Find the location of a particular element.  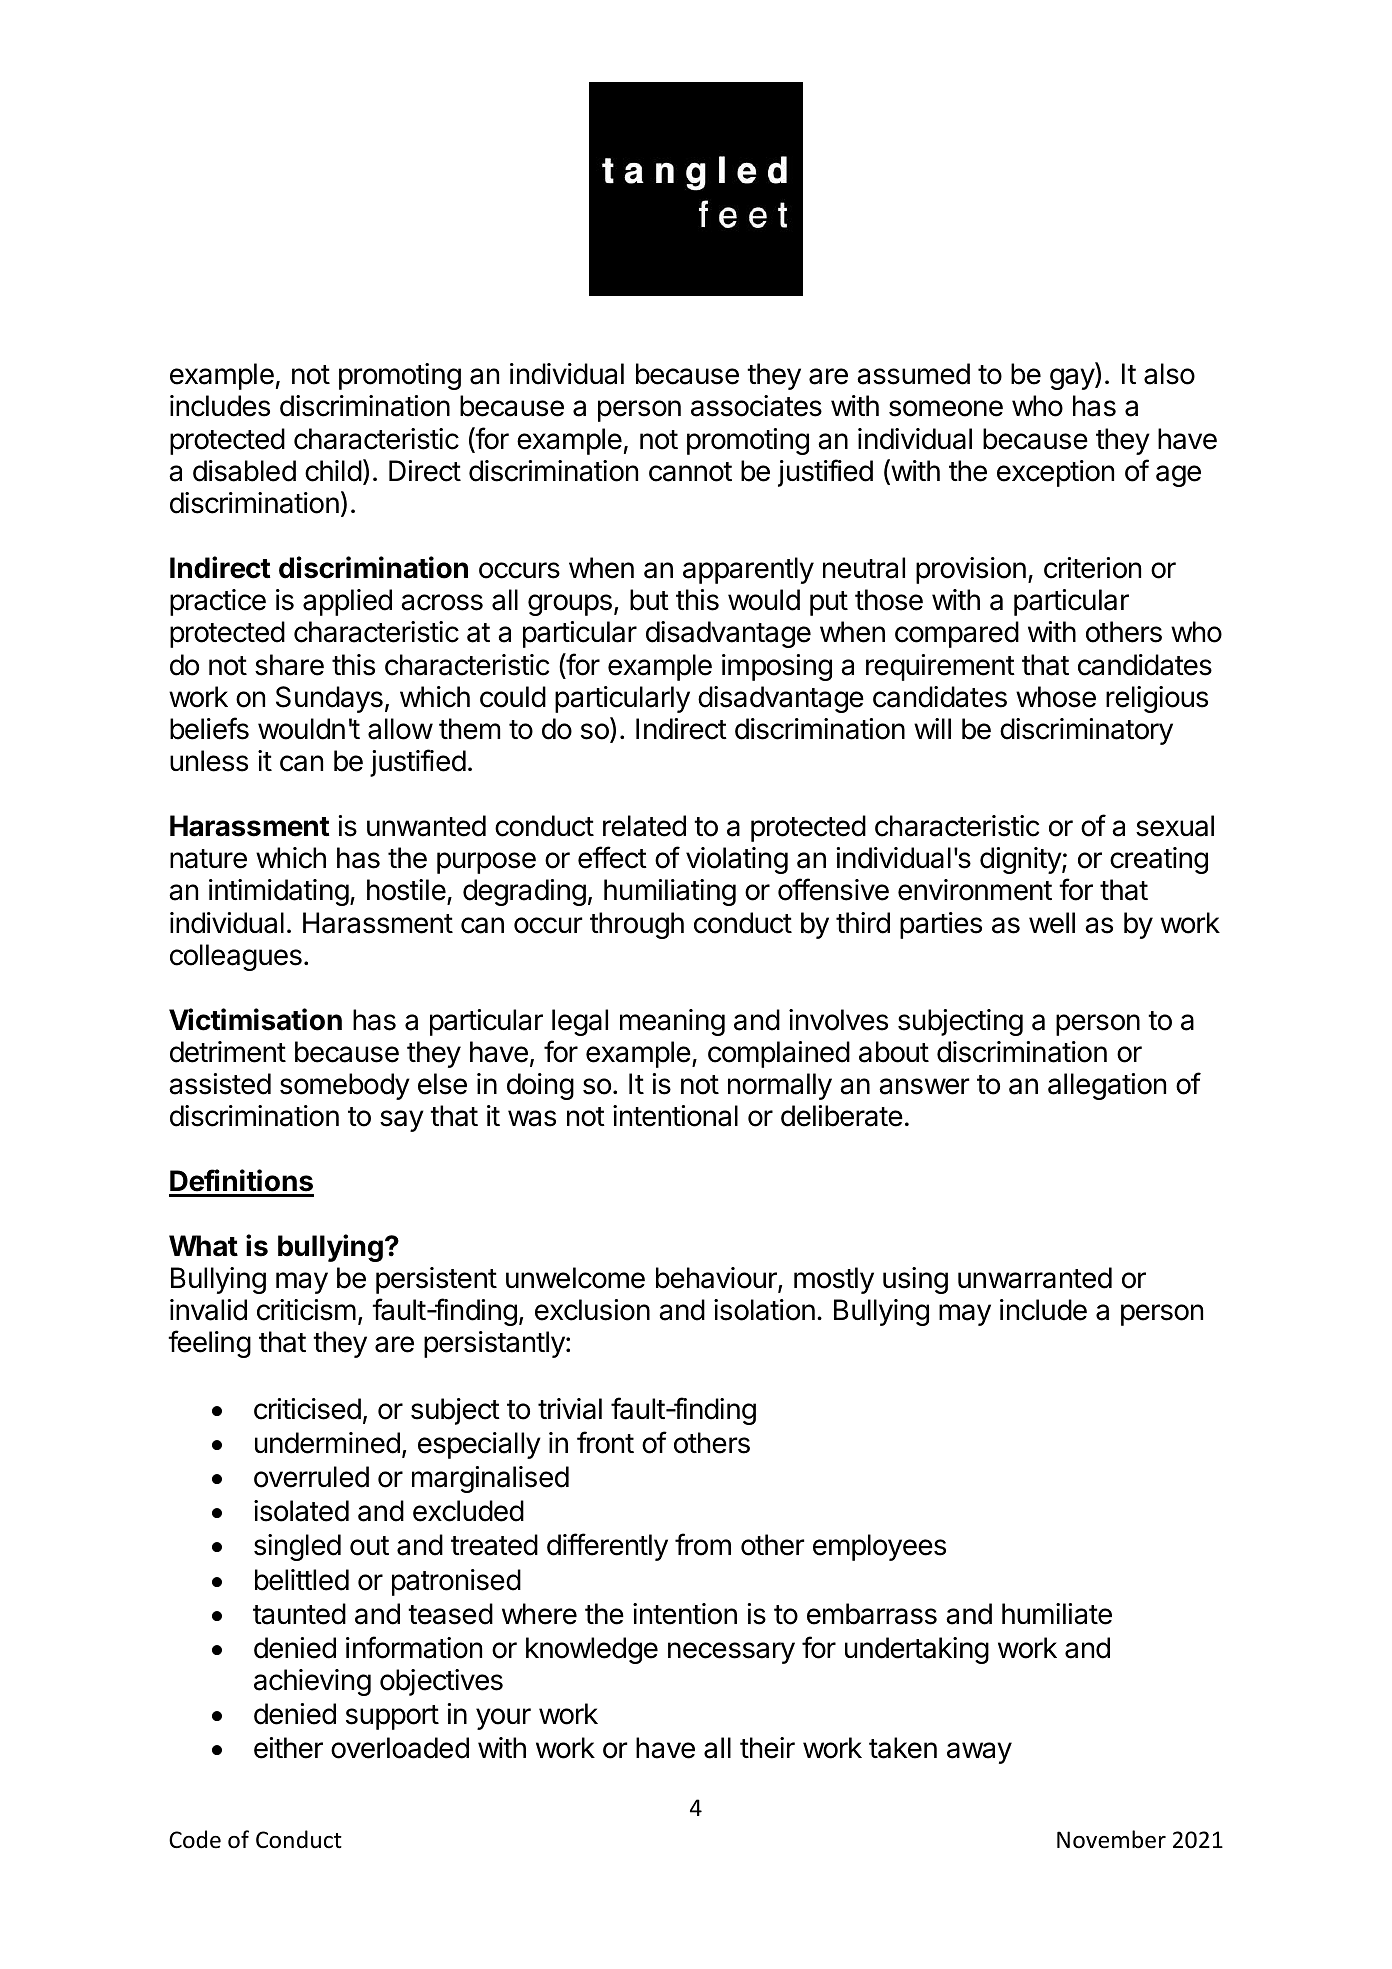

either is located at coordinates (288, 1748).
